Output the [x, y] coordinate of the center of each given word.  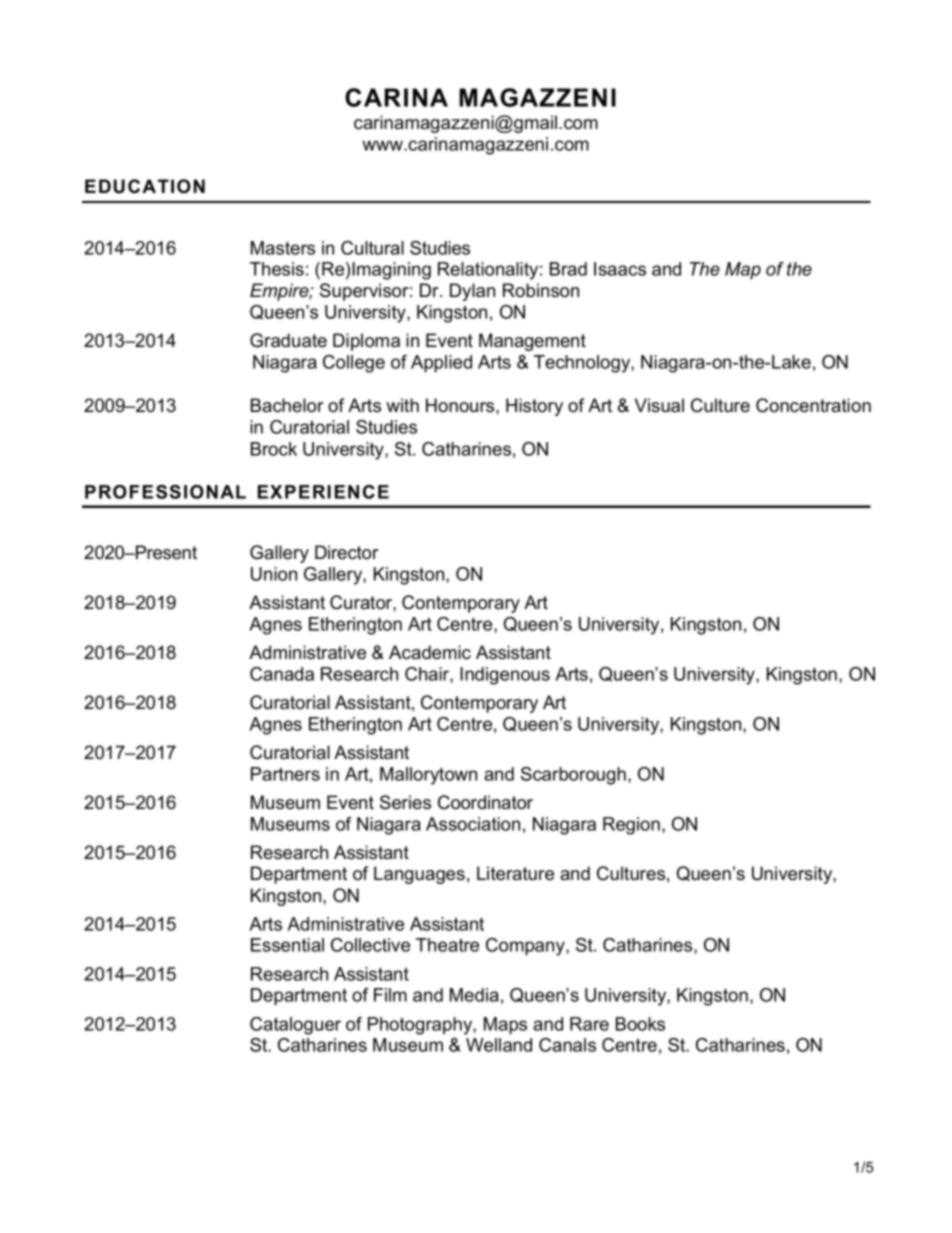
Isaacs [620, 269]
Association [473, 824]
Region [631, 826]
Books [640, 1024]
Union [274, 574]
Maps [505, 1026]
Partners [285, 774]
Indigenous [505, 676]
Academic [430, 652]
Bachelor [287, 405]
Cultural [372, 248]
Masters [283, 248]
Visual [659, 405]
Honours [461, 405]
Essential [287, 945]
